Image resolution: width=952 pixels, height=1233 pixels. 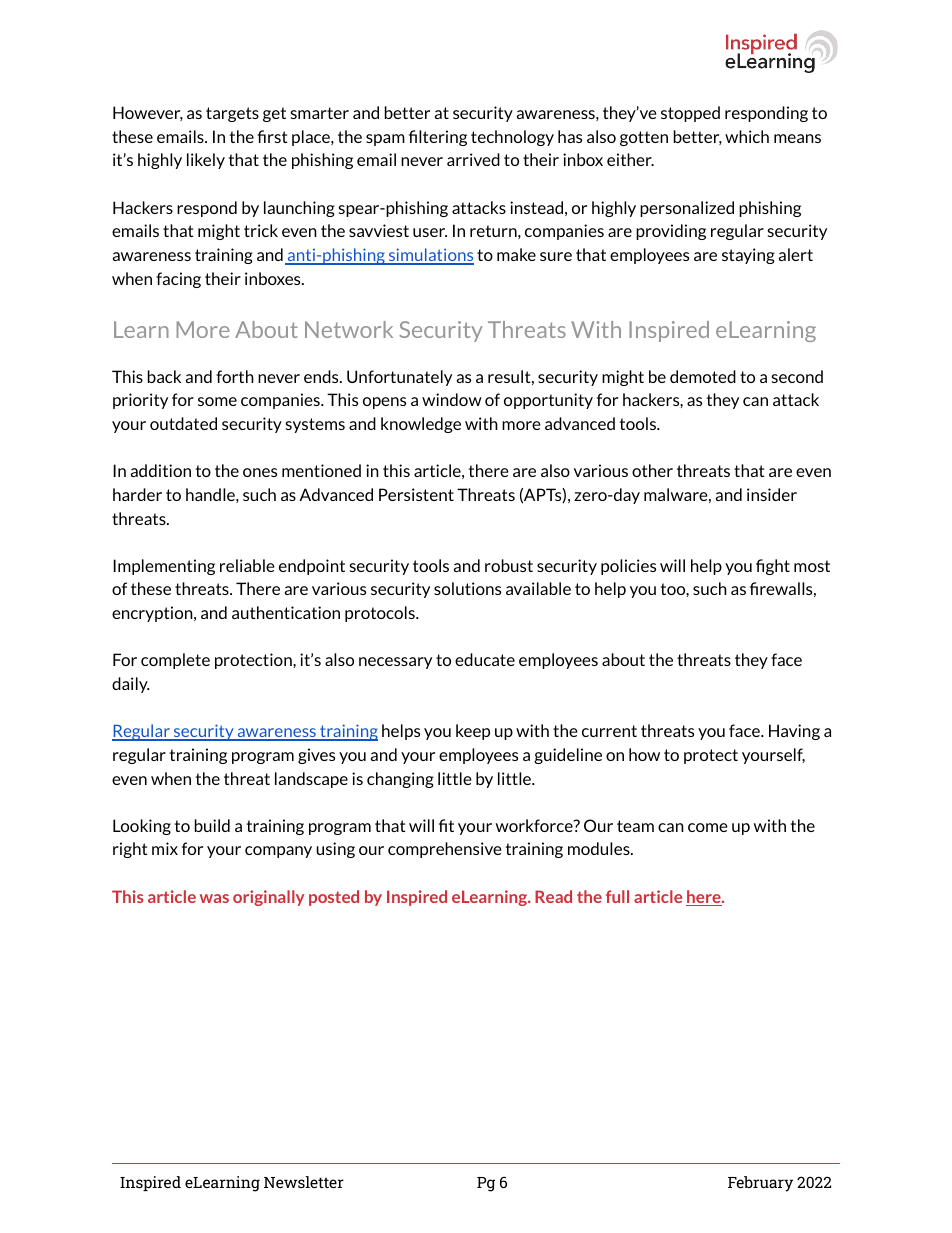 I want to click on build, so click(x=212, y=825).
